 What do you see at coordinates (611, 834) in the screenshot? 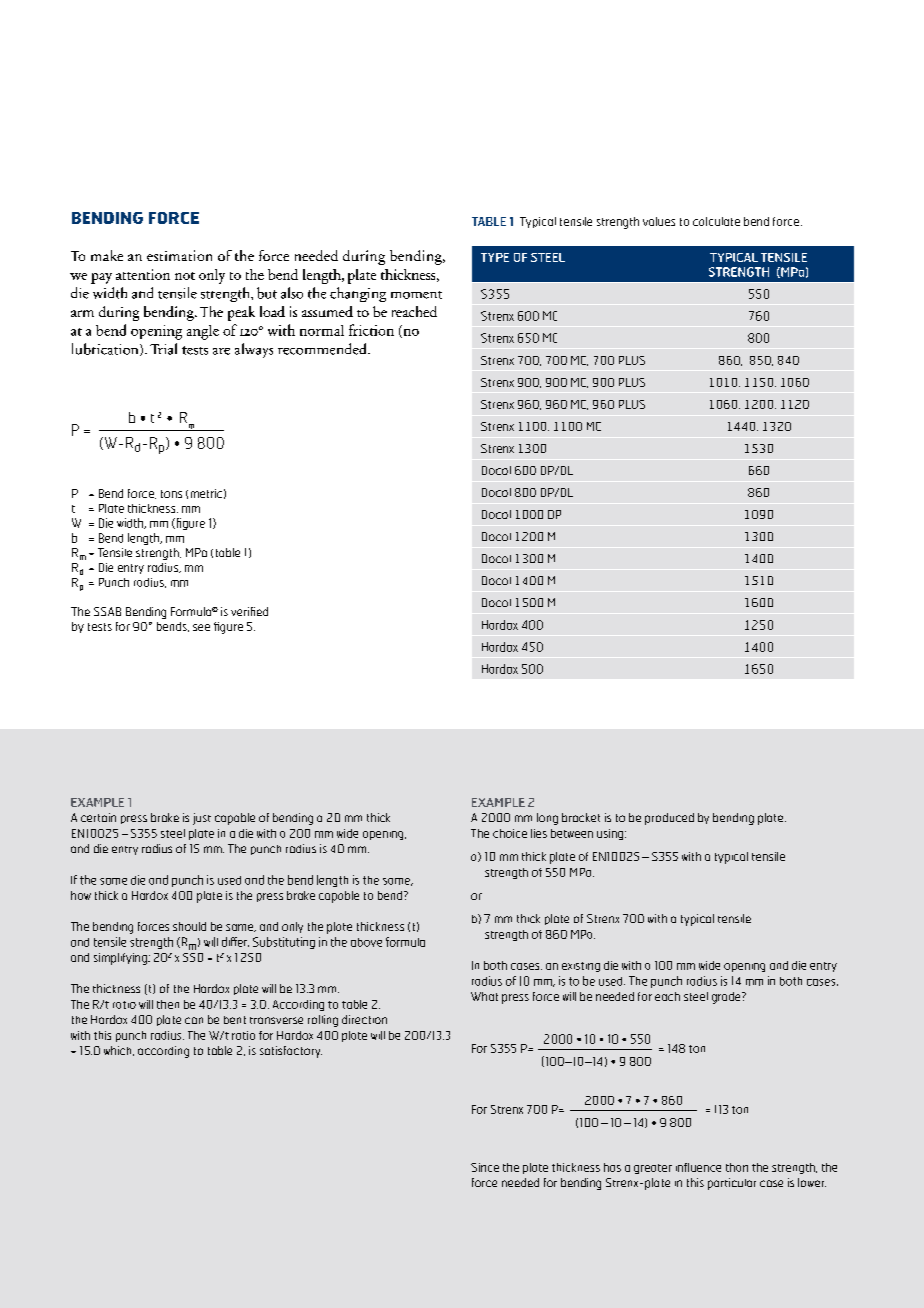
I see `using` at bounding box center [611, 834].
